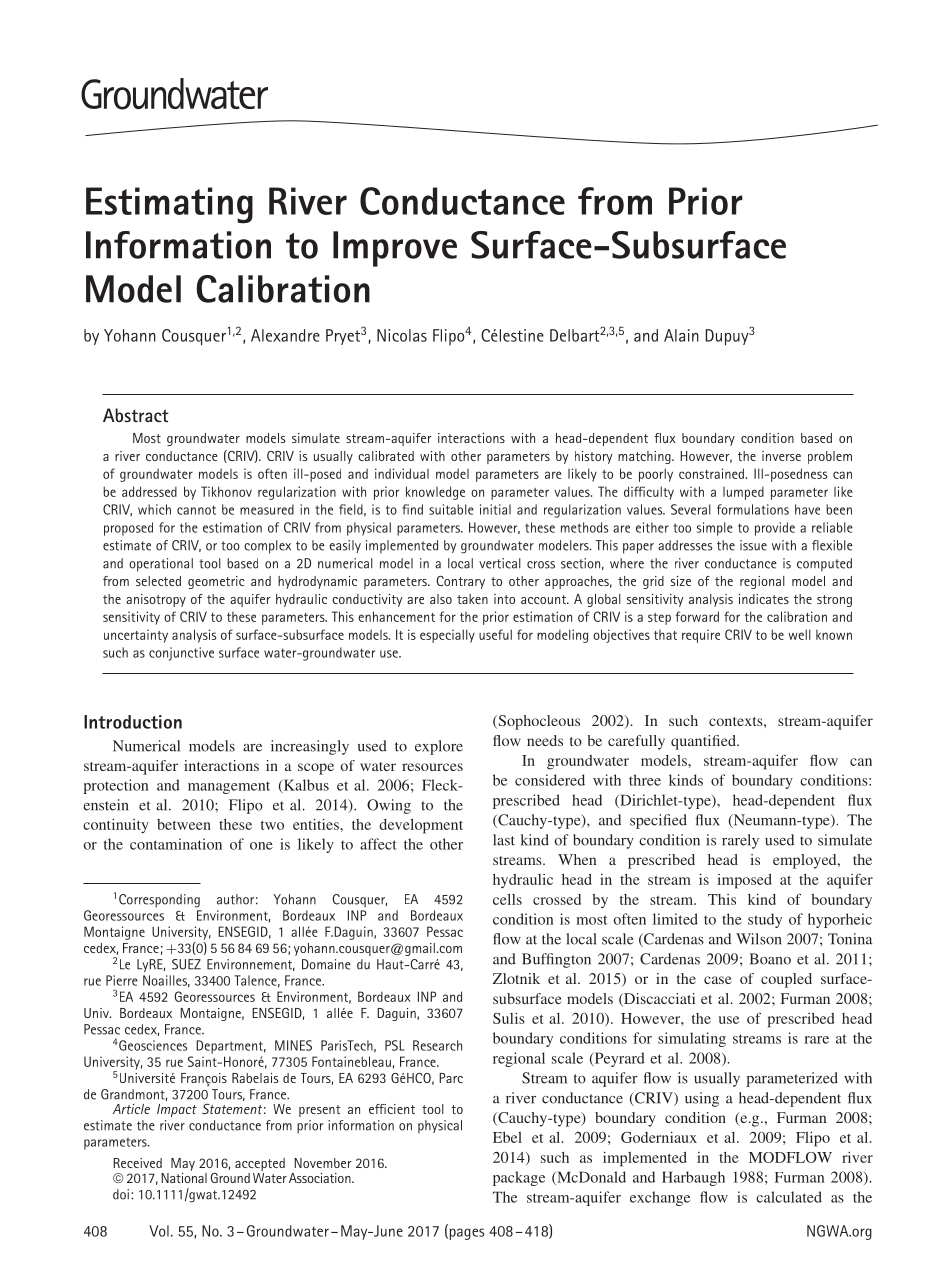 The height and width of the page is (1276, 952). I want to click on contamination, so click(176, 844).
